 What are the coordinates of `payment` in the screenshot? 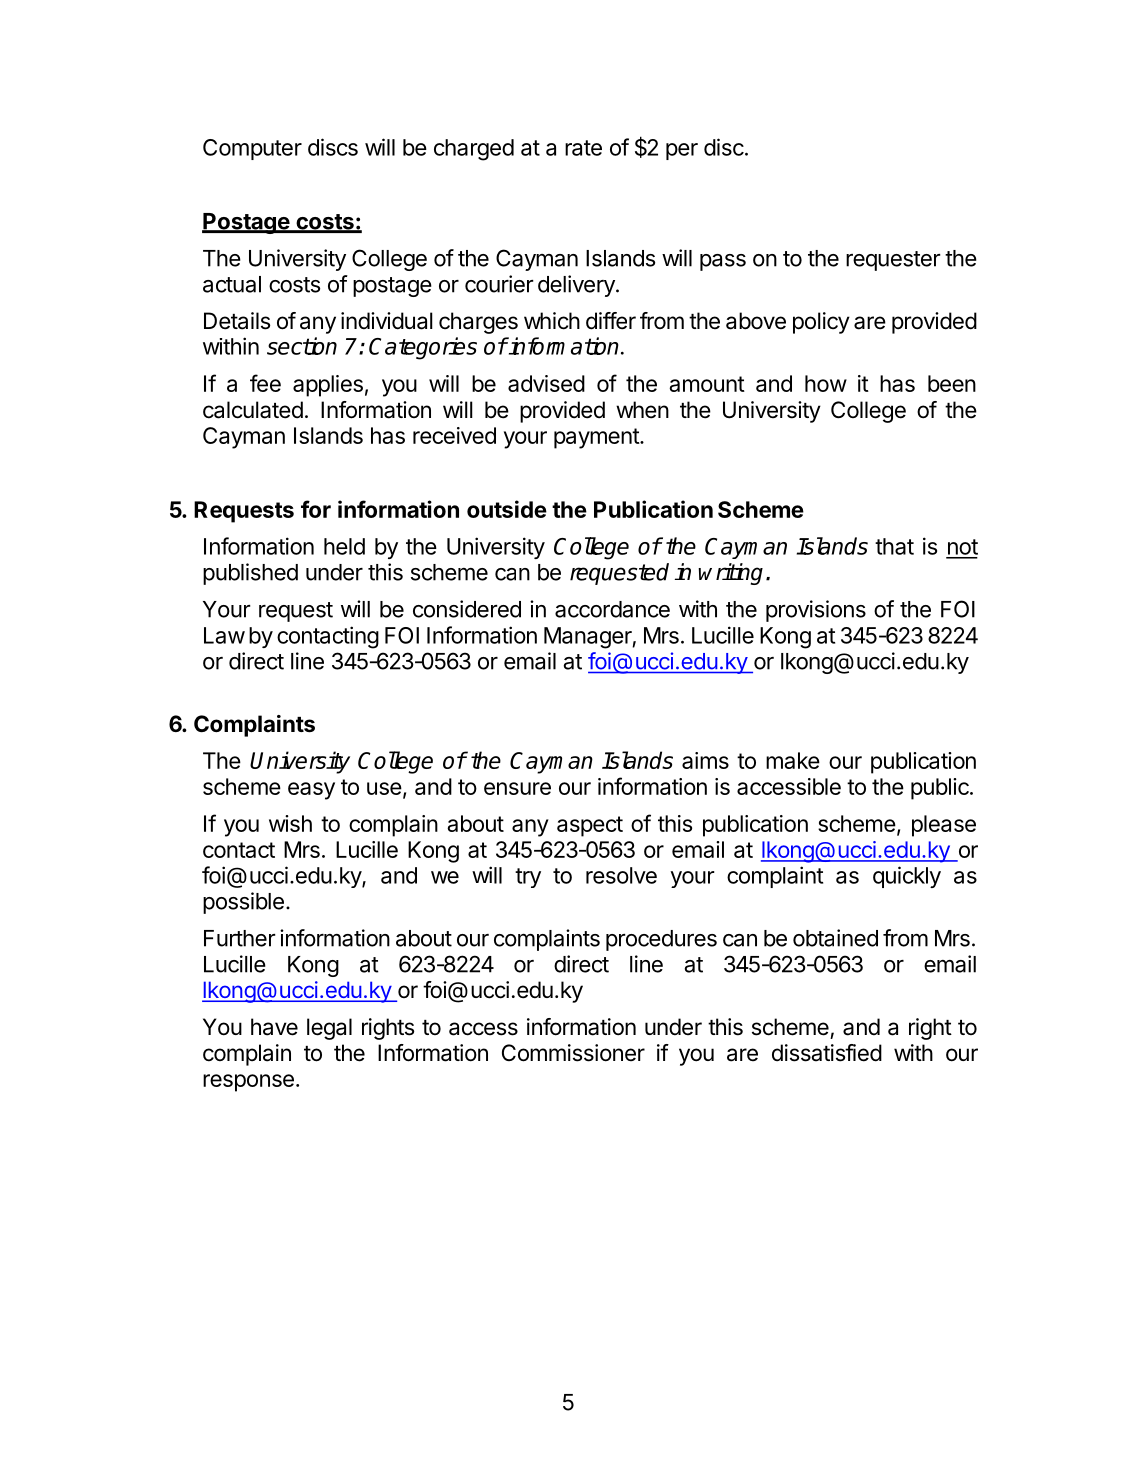 It's located at (597, 438).
